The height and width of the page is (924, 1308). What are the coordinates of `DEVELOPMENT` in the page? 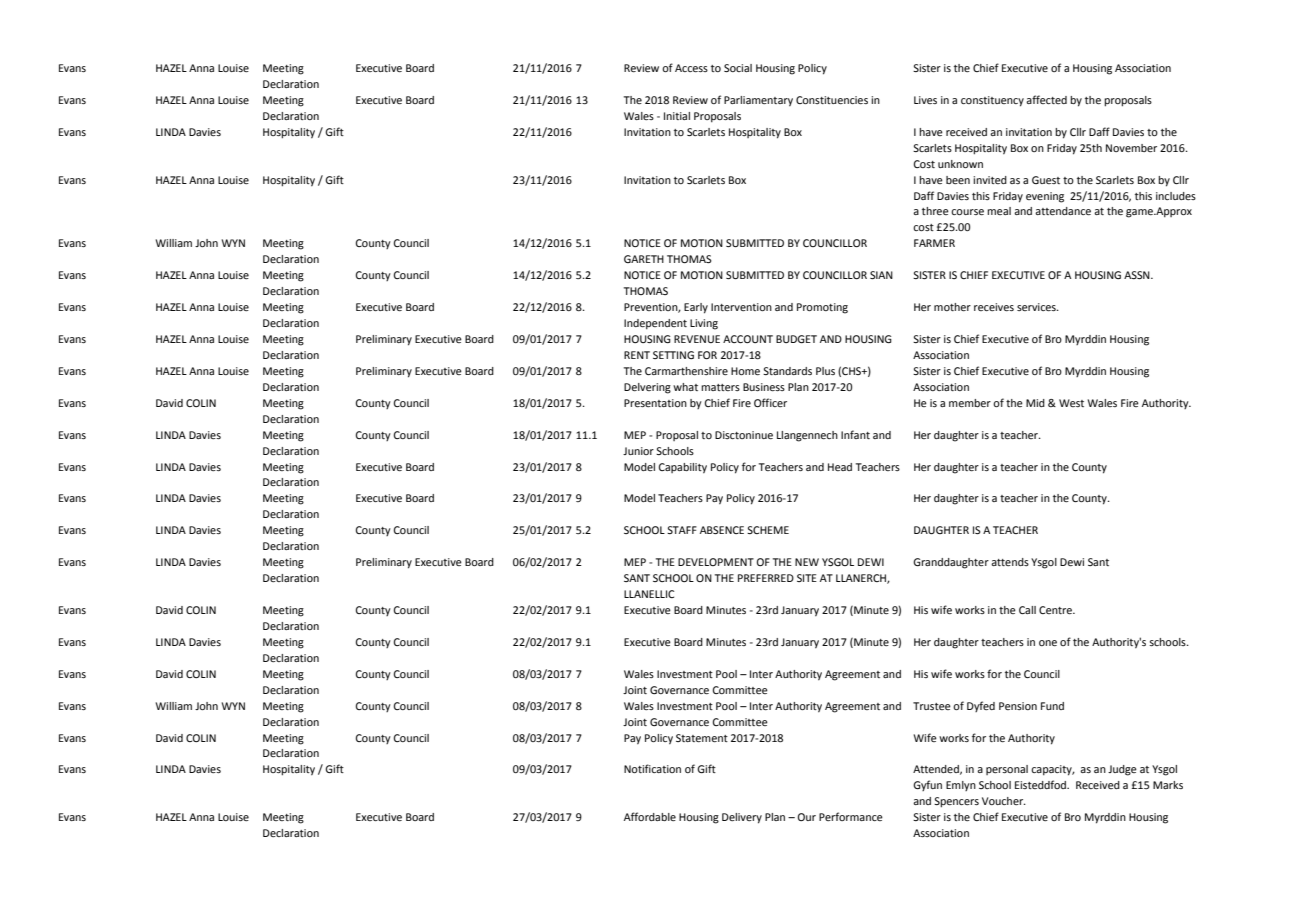 It's located at (716, 562).
